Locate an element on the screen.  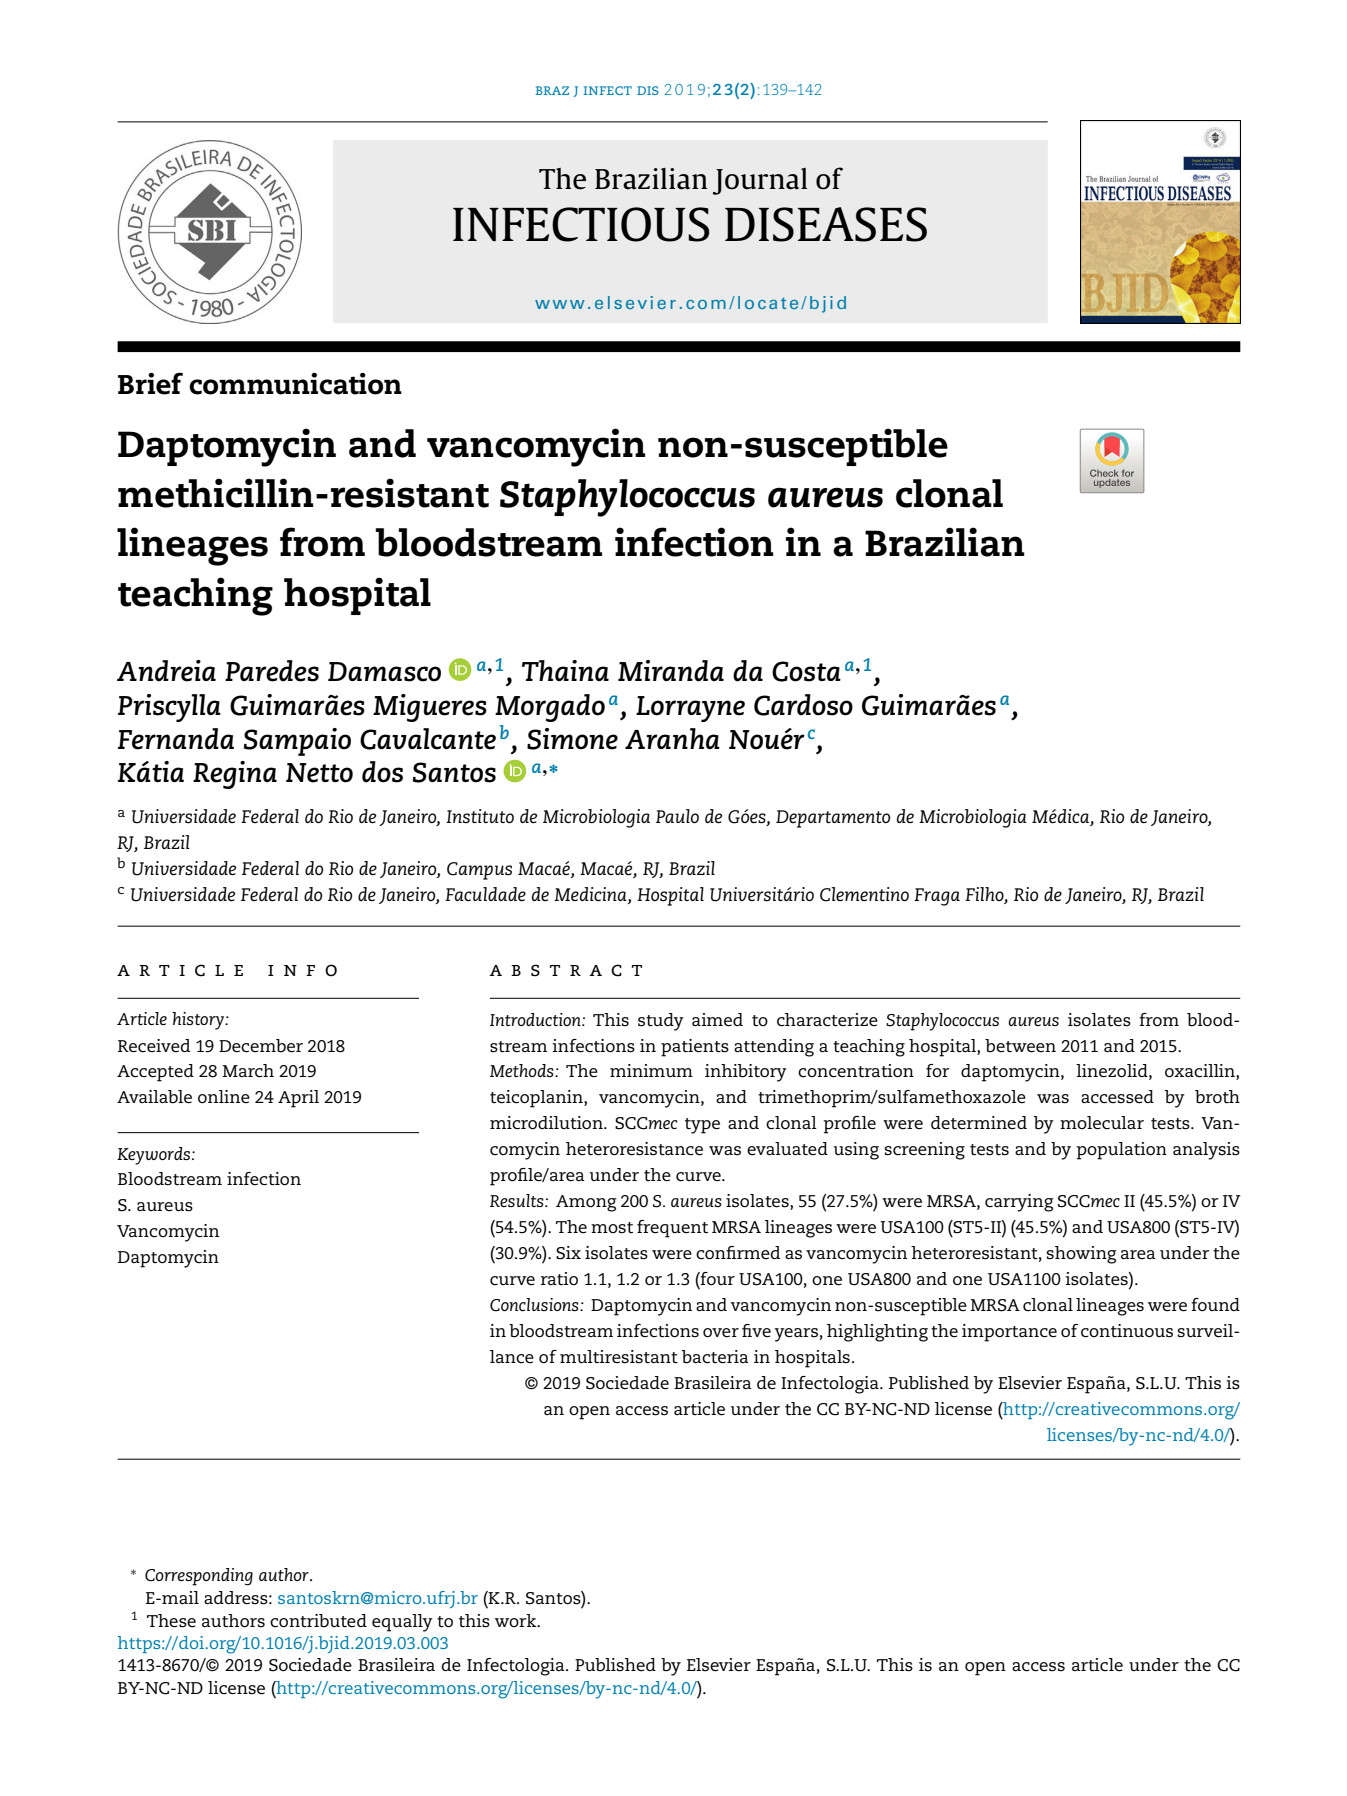
continuous is located at coordinates (1127, 1331).
